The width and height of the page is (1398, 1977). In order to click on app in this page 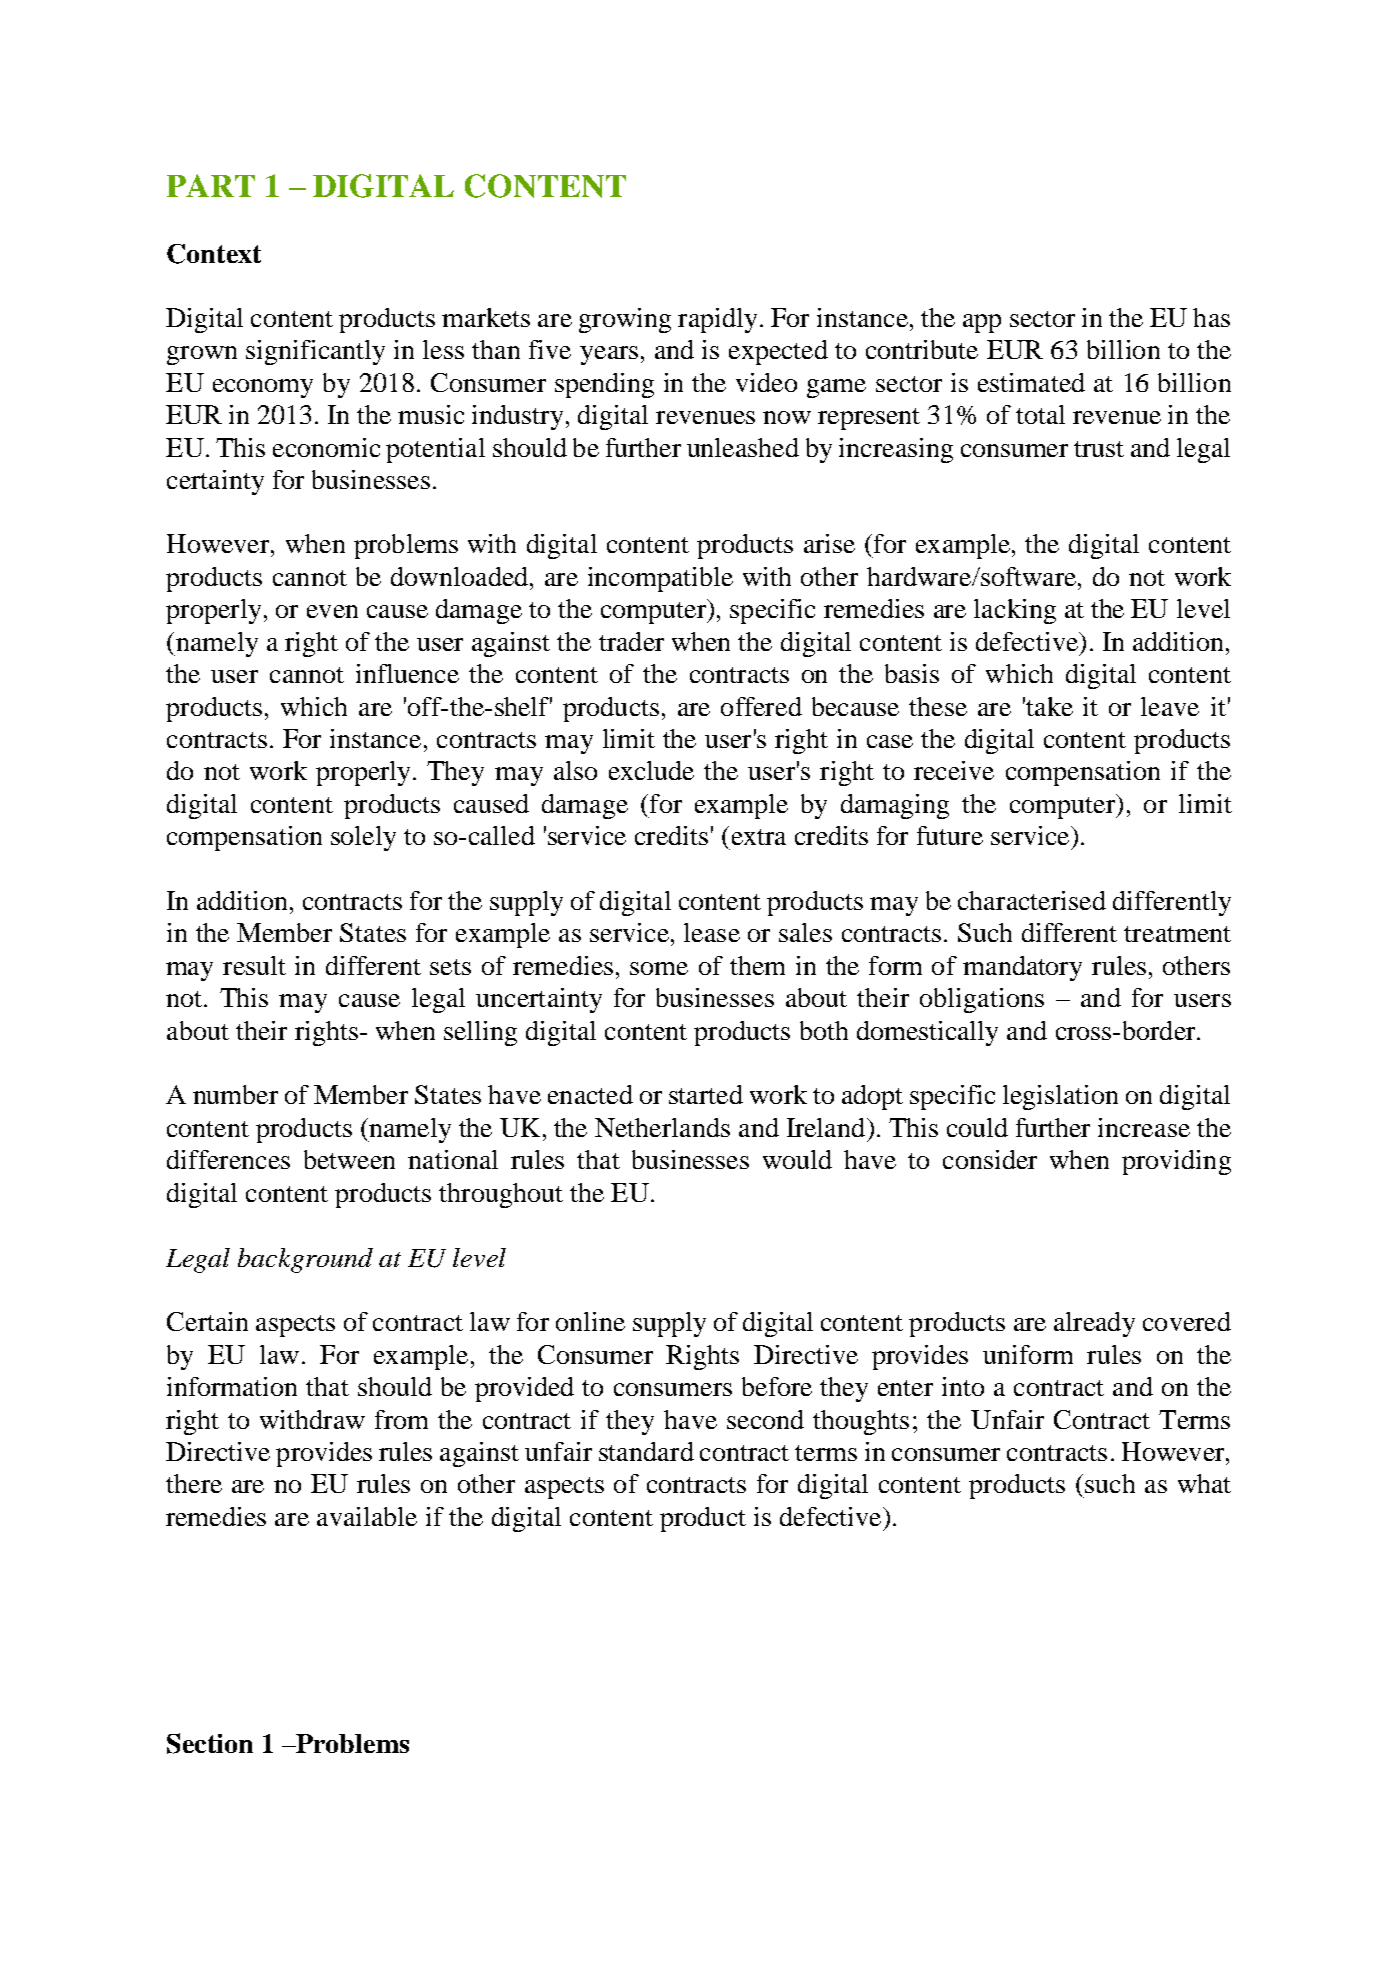, I will do `click(982, 323)`.
